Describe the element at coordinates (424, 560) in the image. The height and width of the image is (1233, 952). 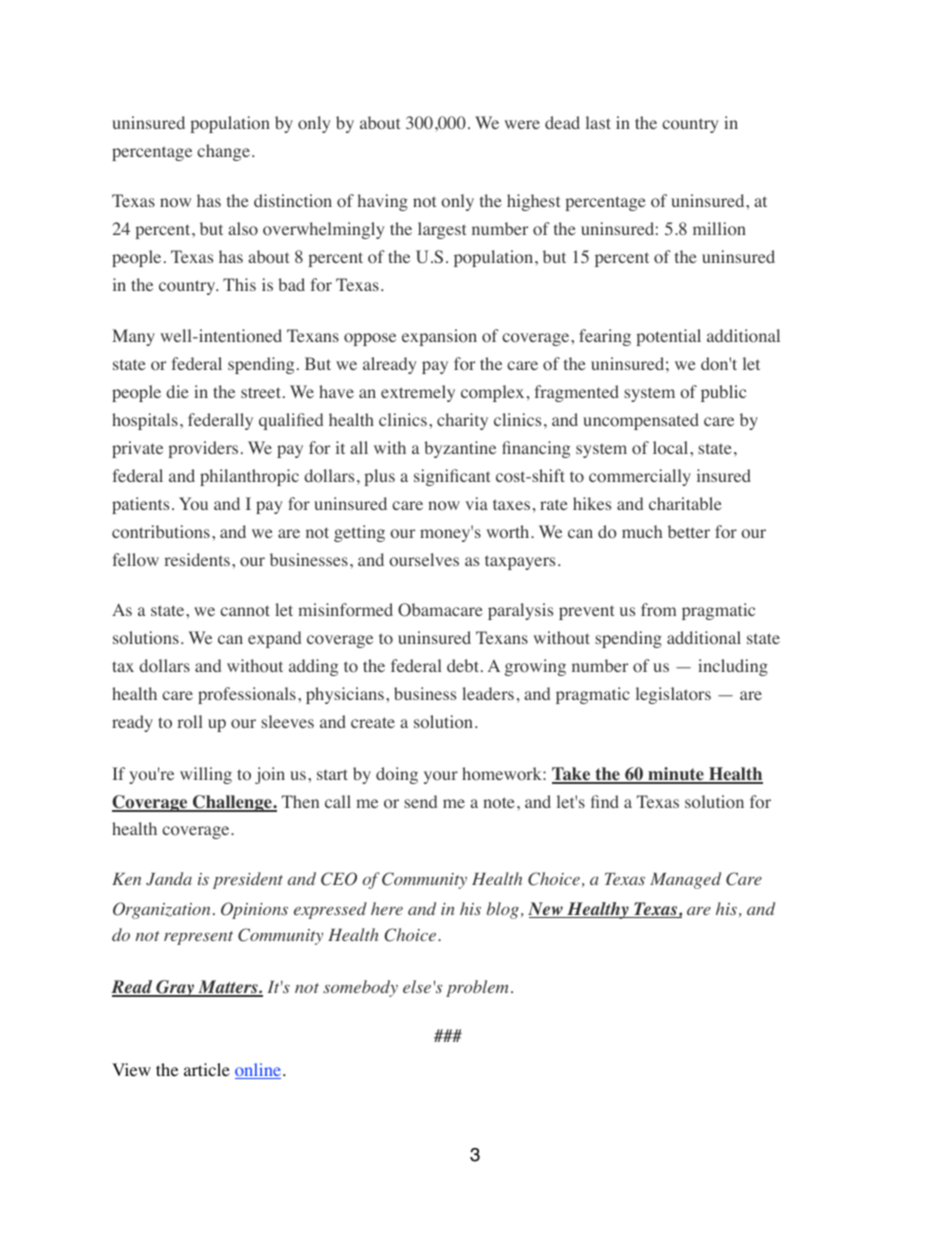
I see `ourselves` at that location.
